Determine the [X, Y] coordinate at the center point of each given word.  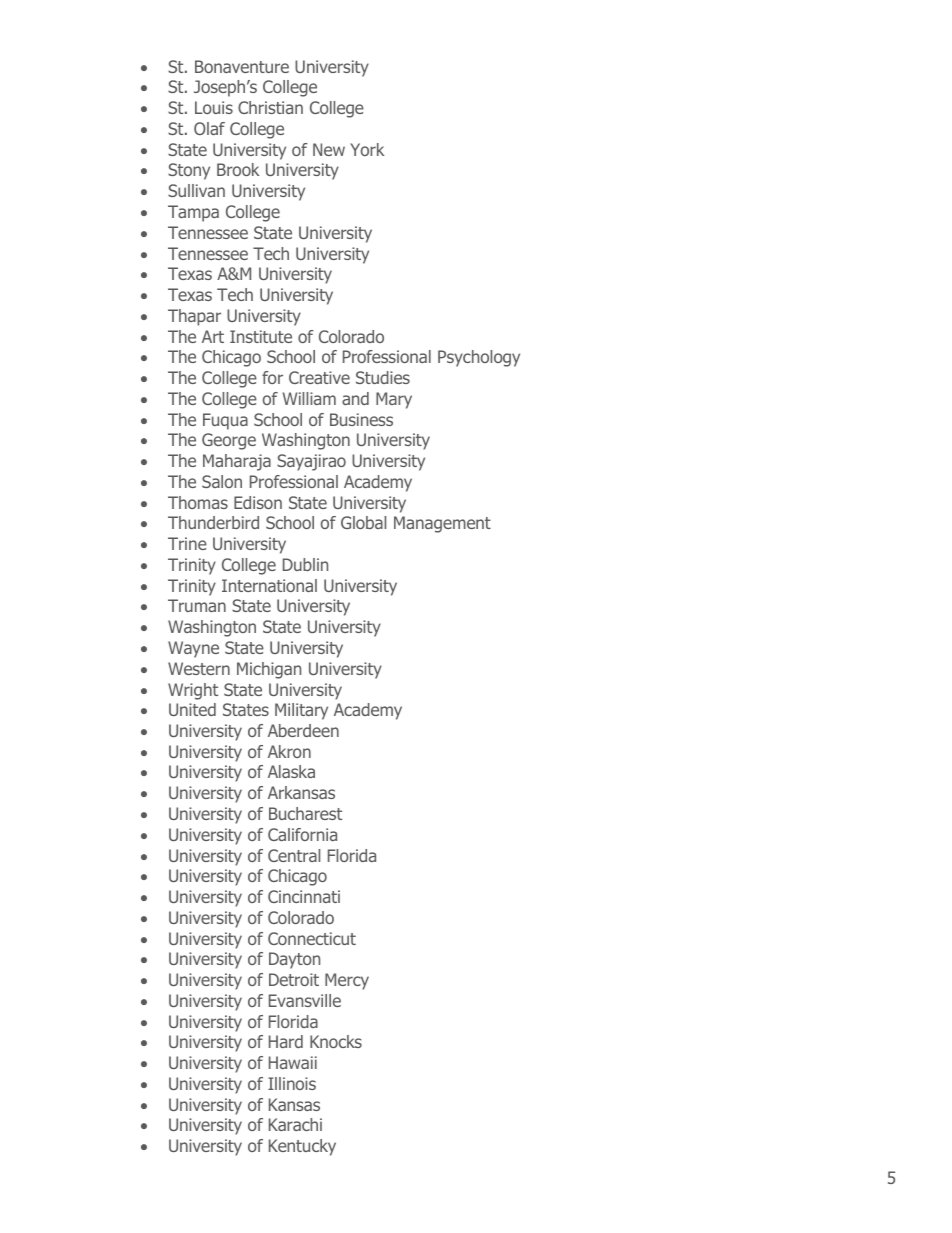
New [329, 149]
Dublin [305, 564]
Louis [214, 107]
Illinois [292, 1083]
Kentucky [302, 1147]
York [367, 149]
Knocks [336, 1041]
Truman [197, 605]
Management [442, 524]
